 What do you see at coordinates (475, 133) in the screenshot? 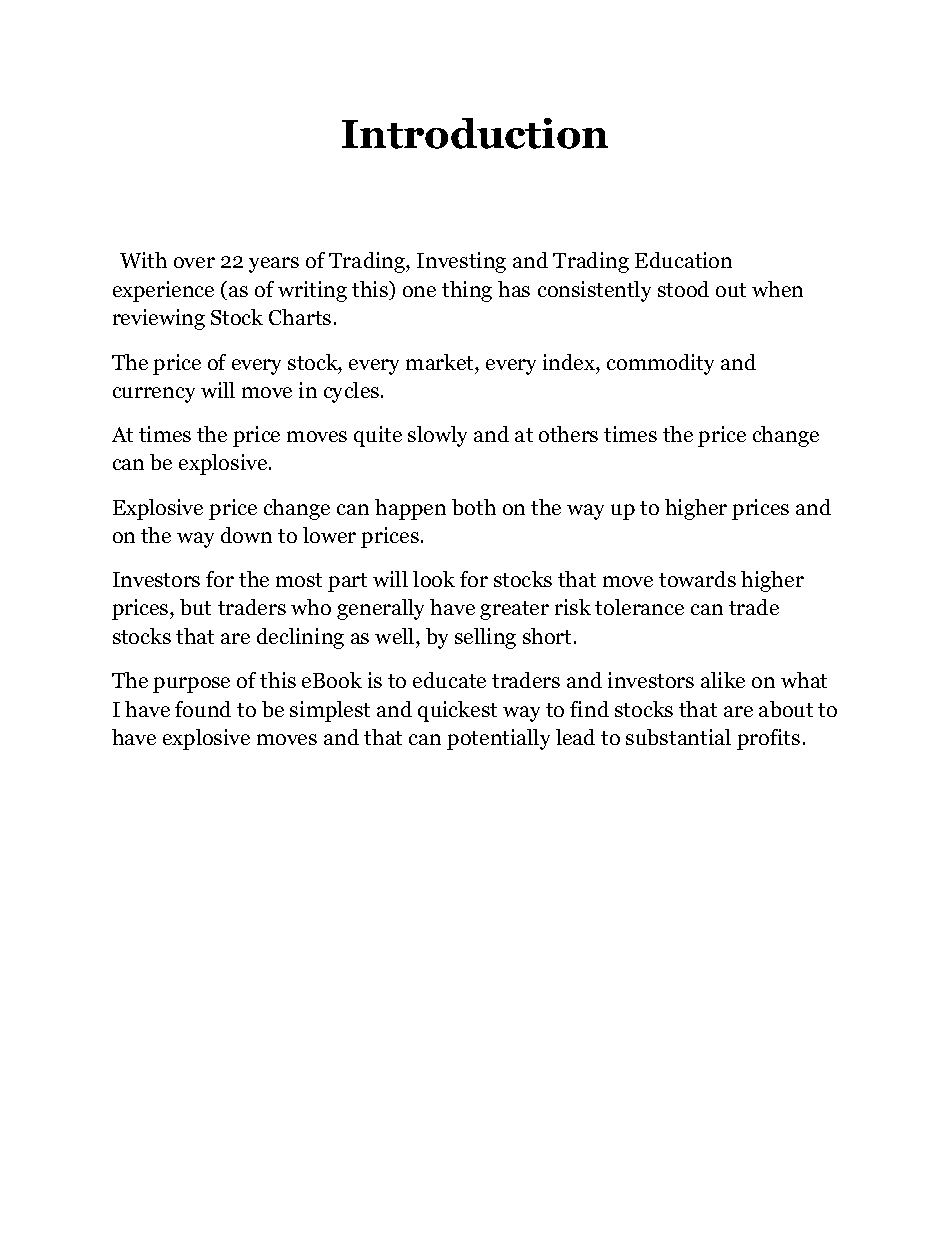
I see `Introduction` at bounding box center [475, 133].
